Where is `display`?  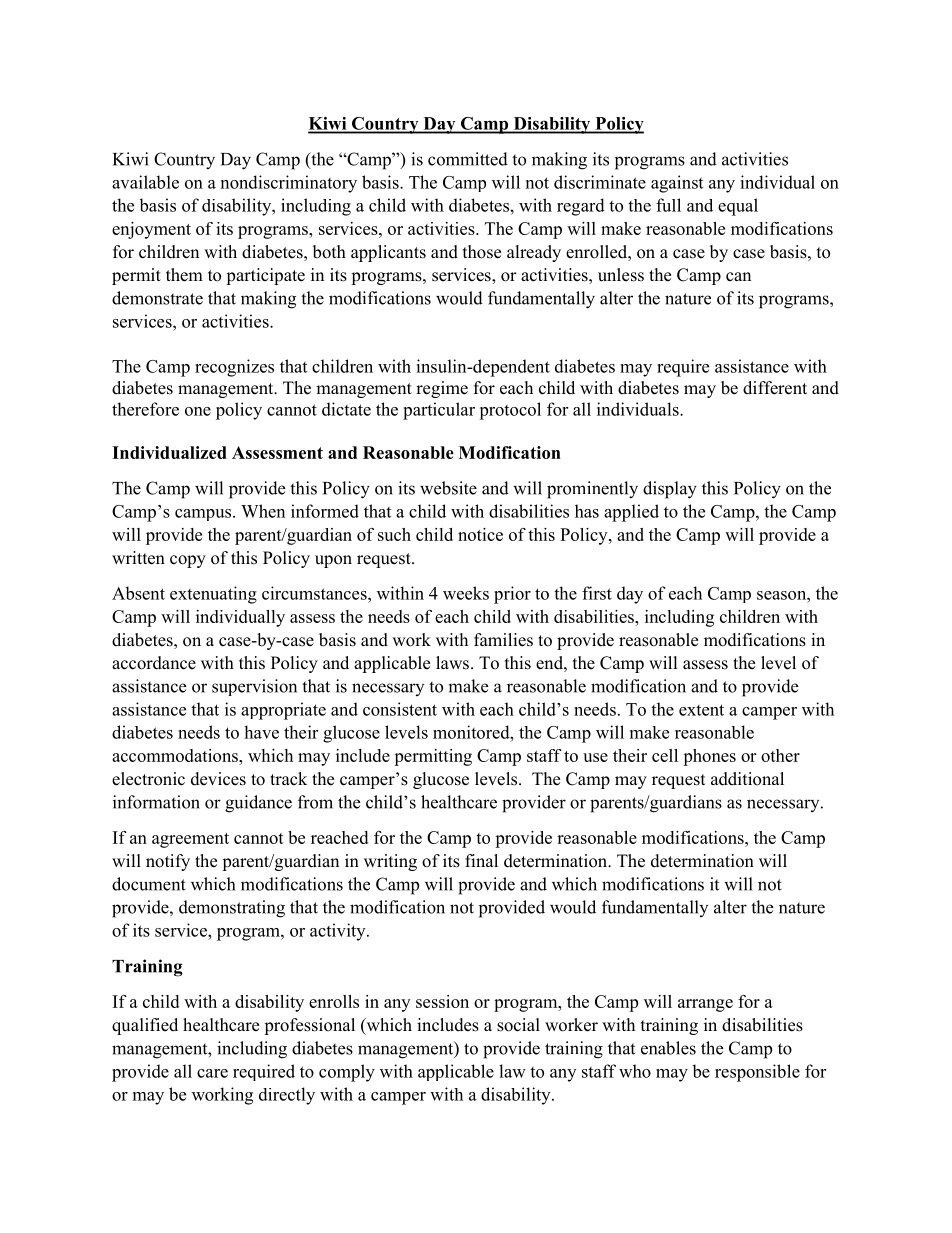
display is located at coordinates (670, 490).
